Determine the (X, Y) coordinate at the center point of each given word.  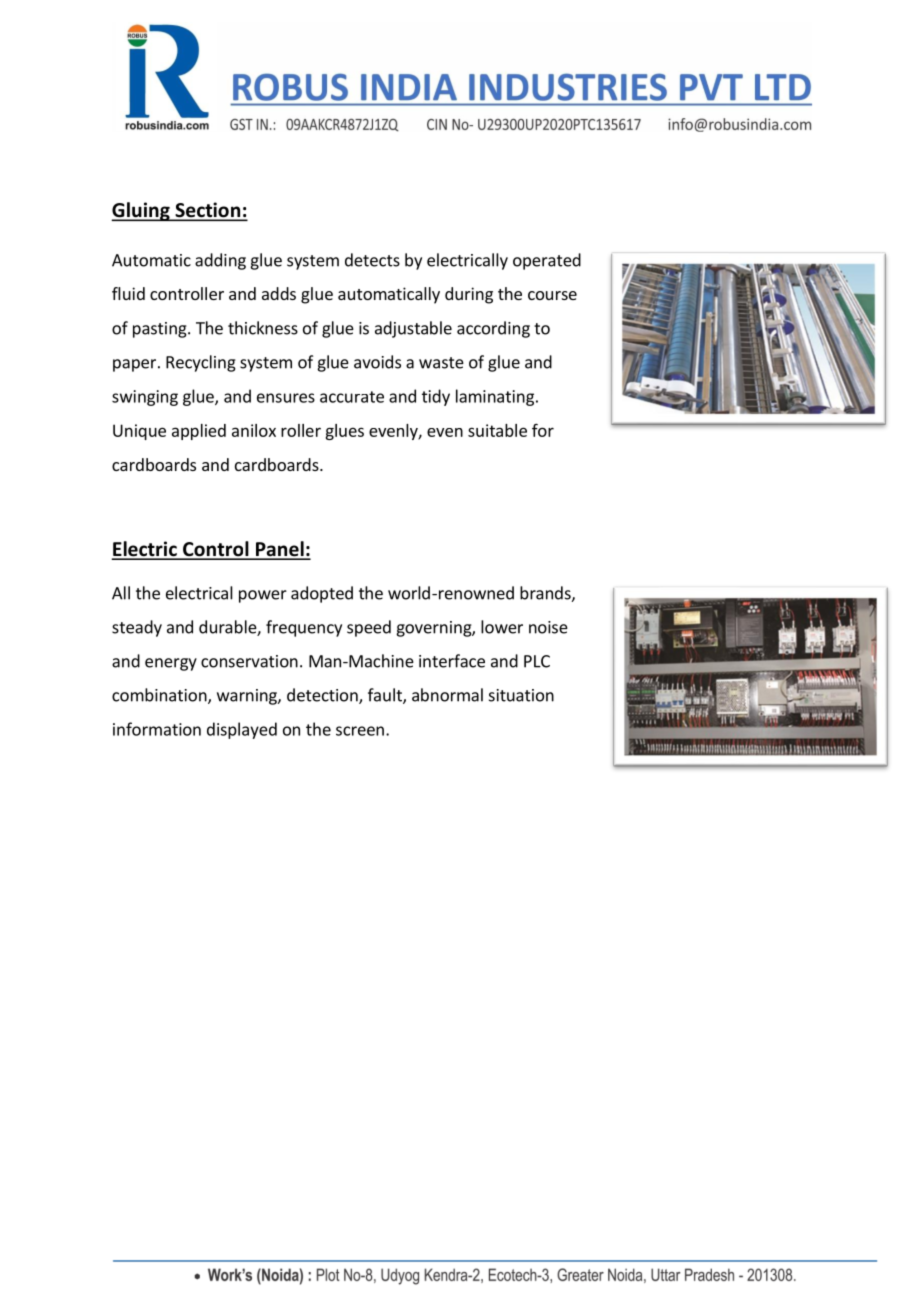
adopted (322, 594)
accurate (352, 397)
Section (207, 211)
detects (372, 260)
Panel (279, 550)
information (157, 729)
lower (502, 627)
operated (547, 261)
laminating (495, 397)
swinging (145, 398)
